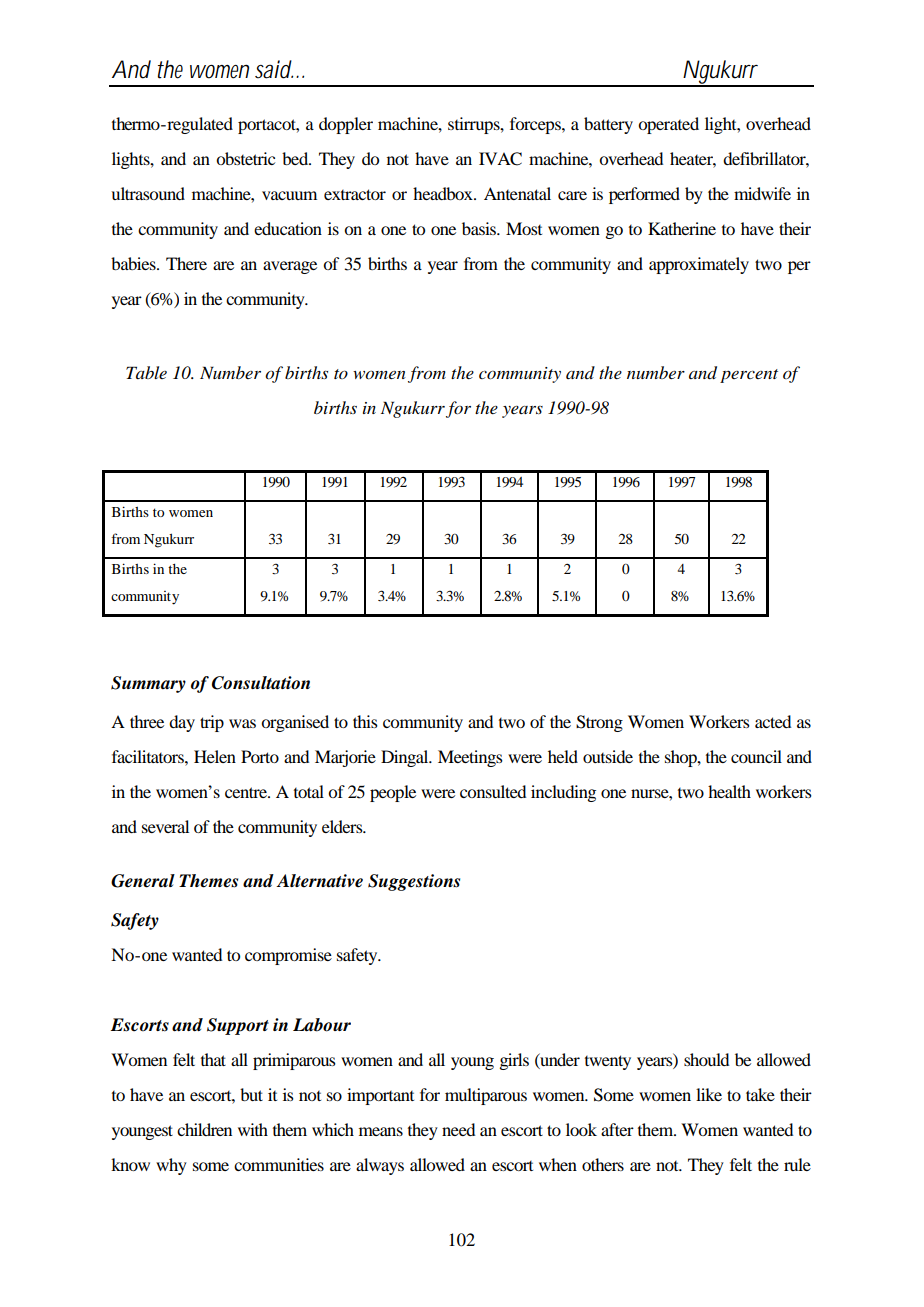 The height and width of the document is (1307, 924). Describe the element at coordinates (668, 125) in the document. I see `operated` at that location.
